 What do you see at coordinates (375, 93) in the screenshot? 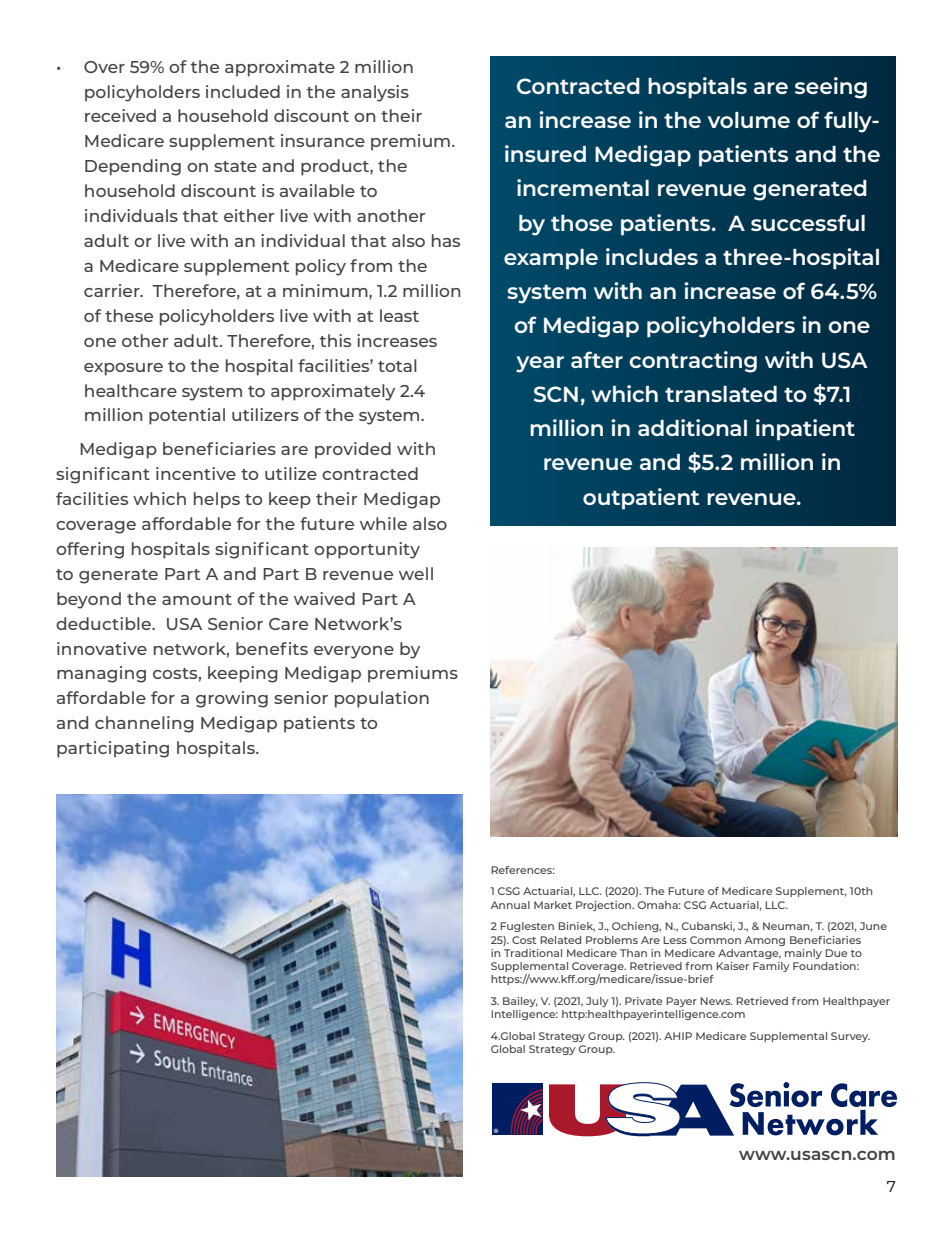
I see `analysis` at bounding box center [375, 93].
